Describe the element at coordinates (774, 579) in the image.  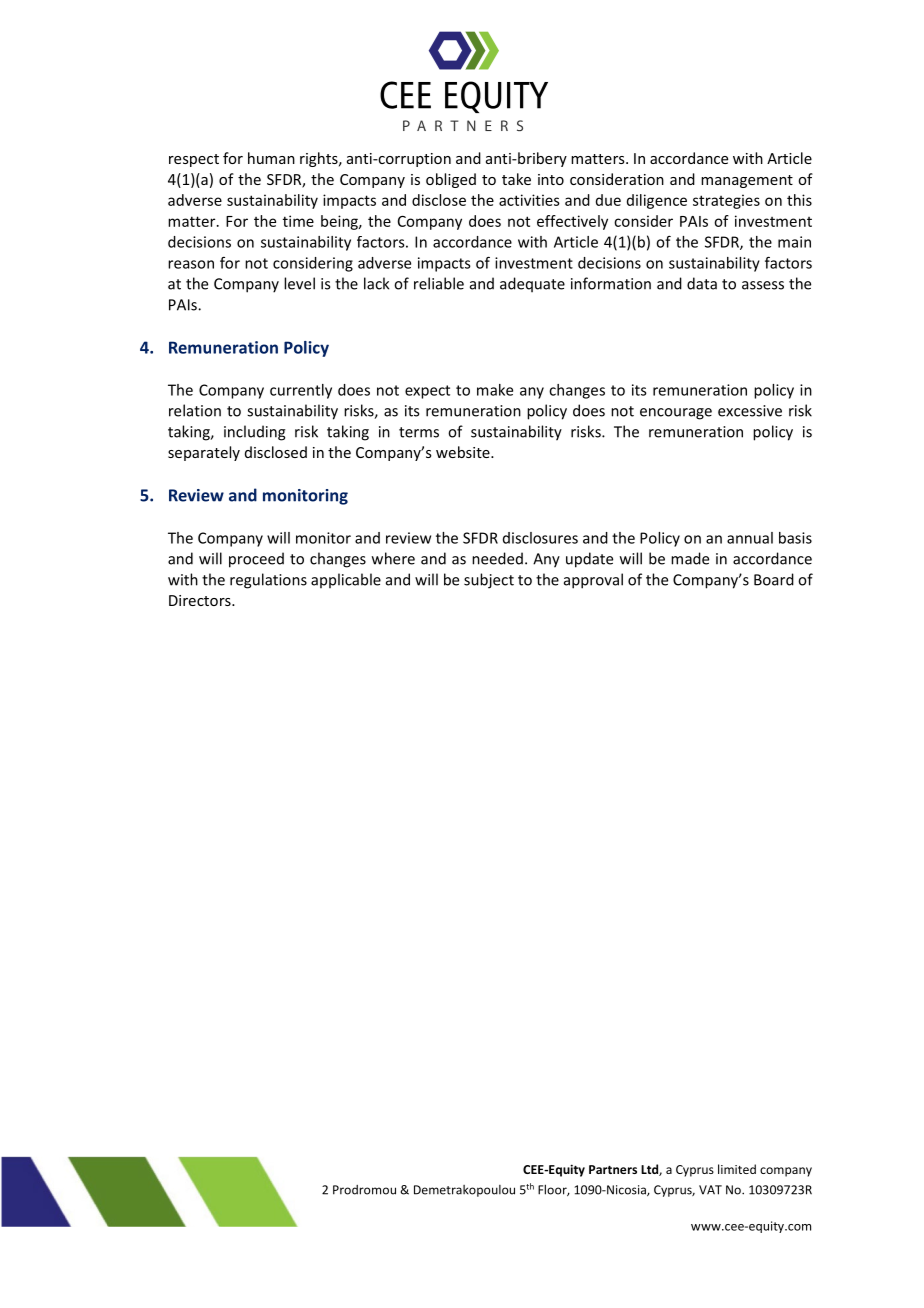
I see `Board` at that location.
